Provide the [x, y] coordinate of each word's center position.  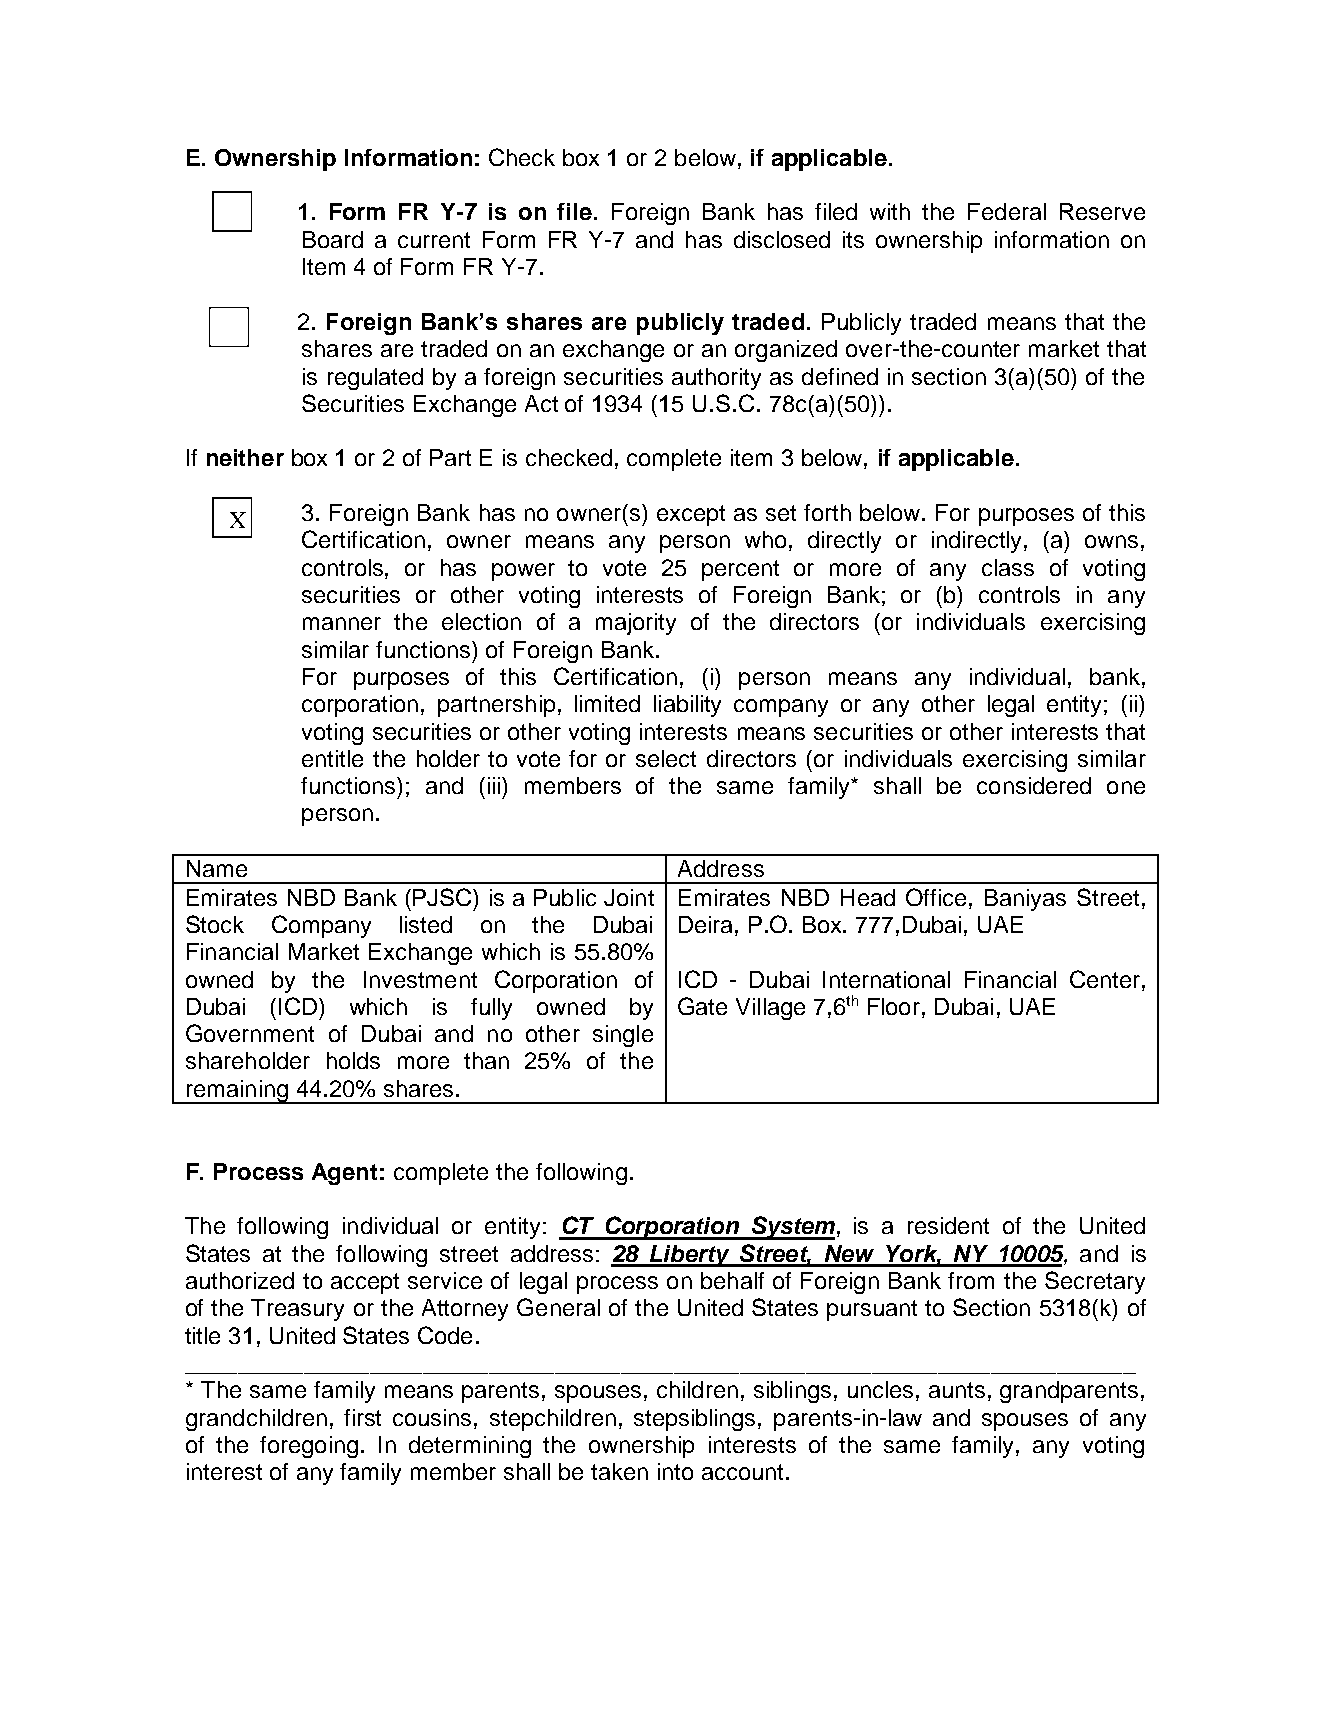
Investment [420, 979]
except [691, 515]
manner [342, 623]
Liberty [690, 1256]
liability [687, 706]
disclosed [782, 239]
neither [245, 457]
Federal [1007, 211]
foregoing [309, 1447]
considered [1034, 785]
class [1008, 567]
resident [948, 1225]
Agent [344, 1174]
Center [1105, 979]
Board [333, 239]
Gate [702, 1006]
